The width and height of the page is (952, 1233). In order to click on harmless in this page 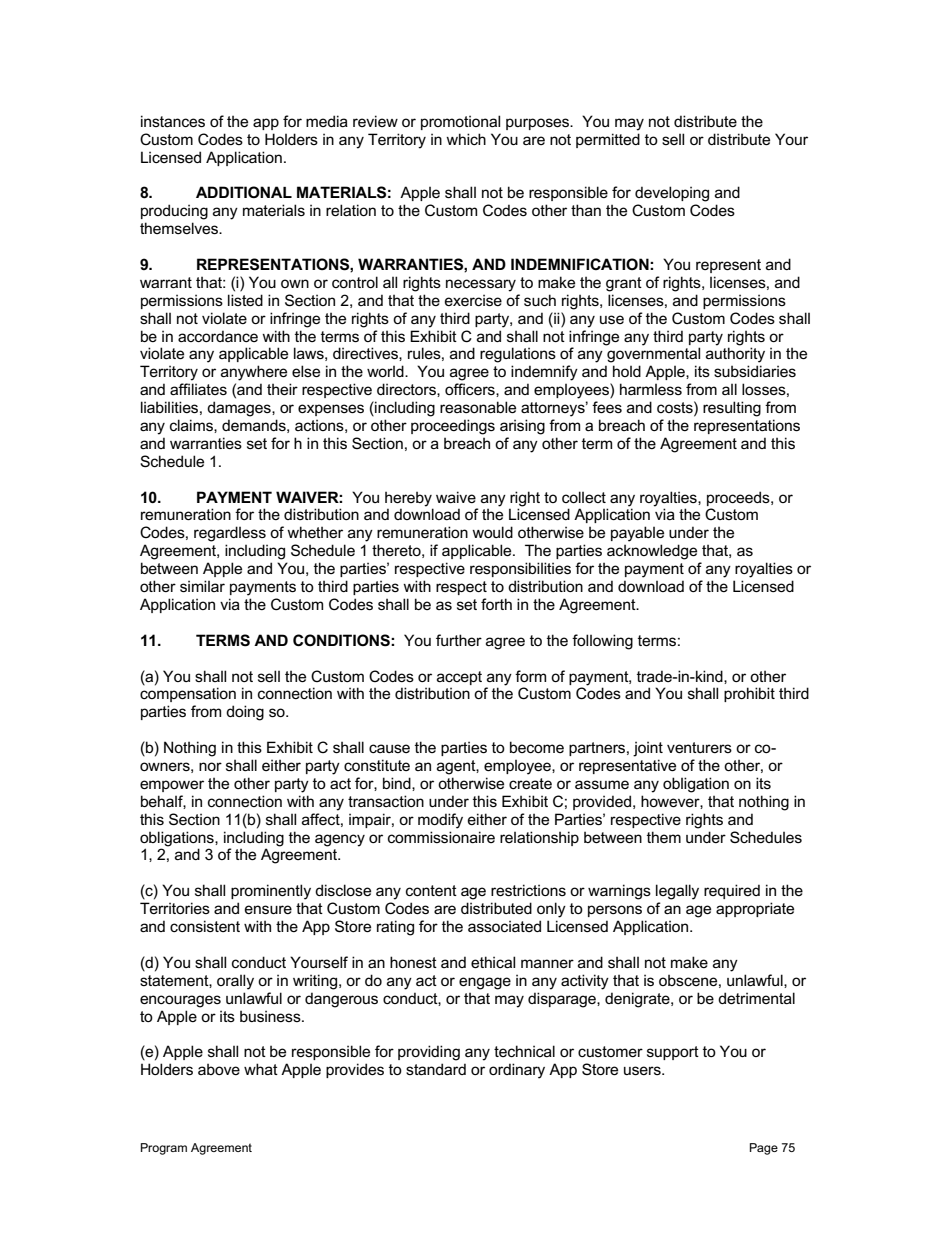, I will do `click(651, 389)`.
